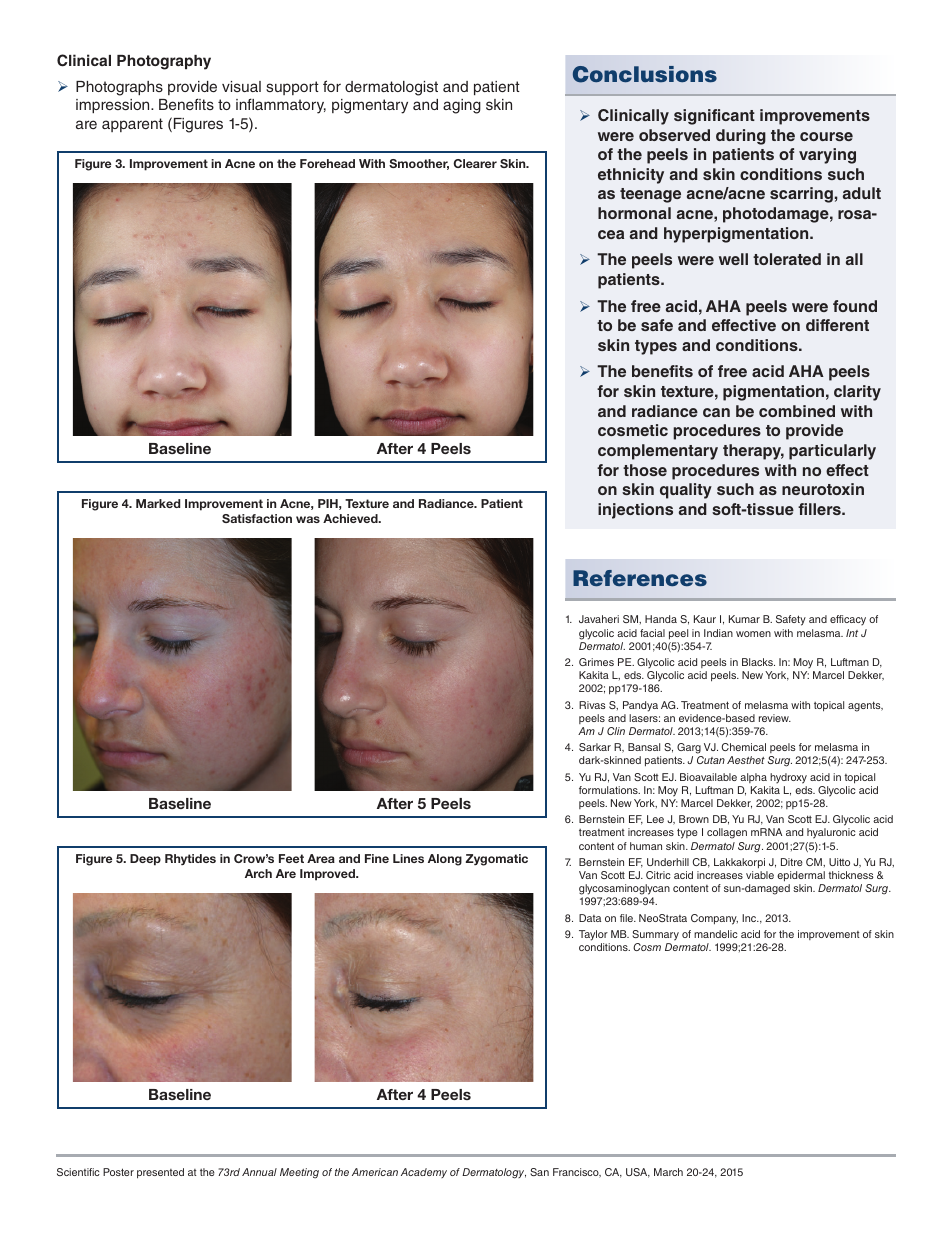 The height and width of the image is (1233, 952). I want to click on presented, so click(160, 1173).
